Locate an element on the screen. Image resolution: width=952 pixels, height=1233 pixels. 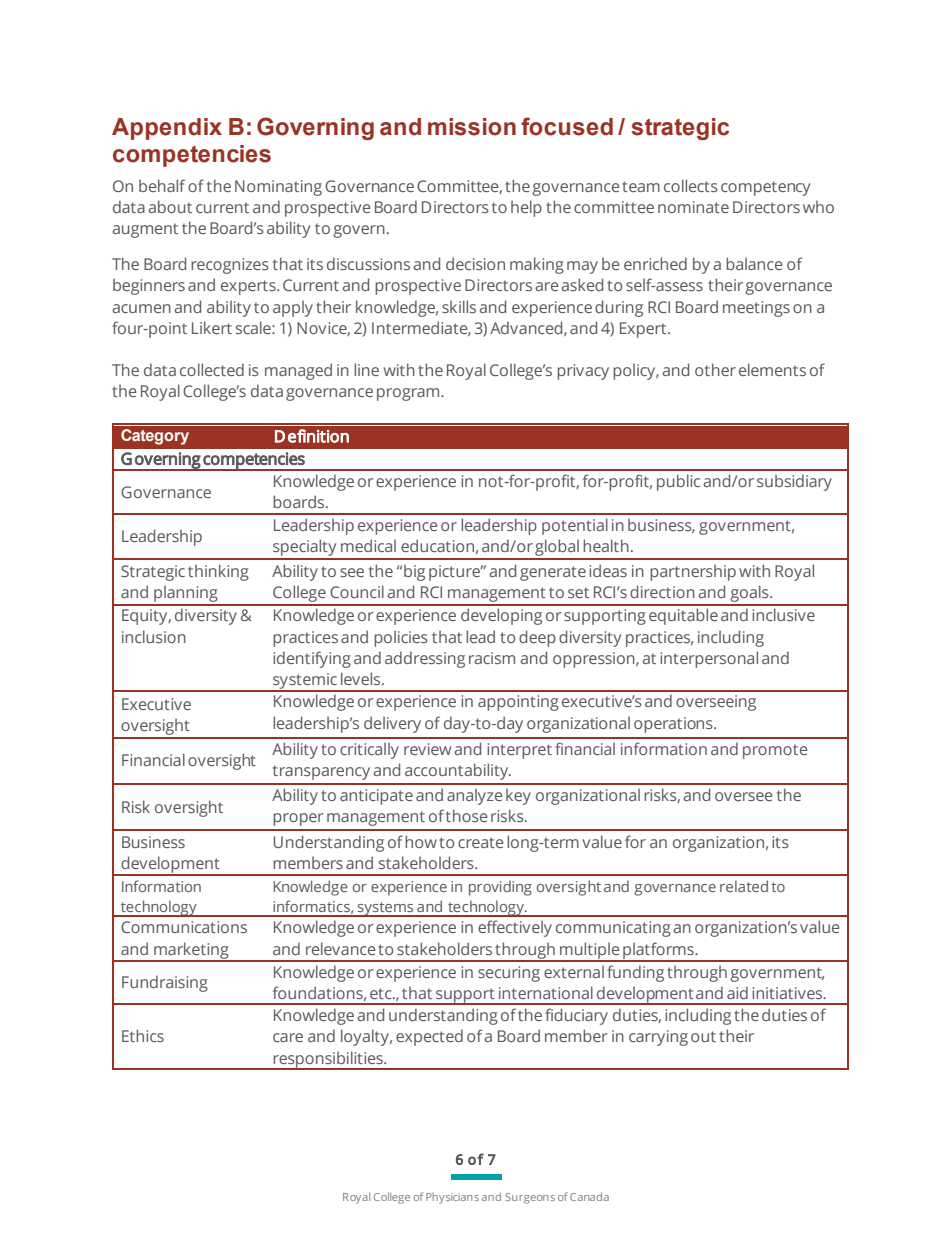
related is located at coordinates (744, 886).
